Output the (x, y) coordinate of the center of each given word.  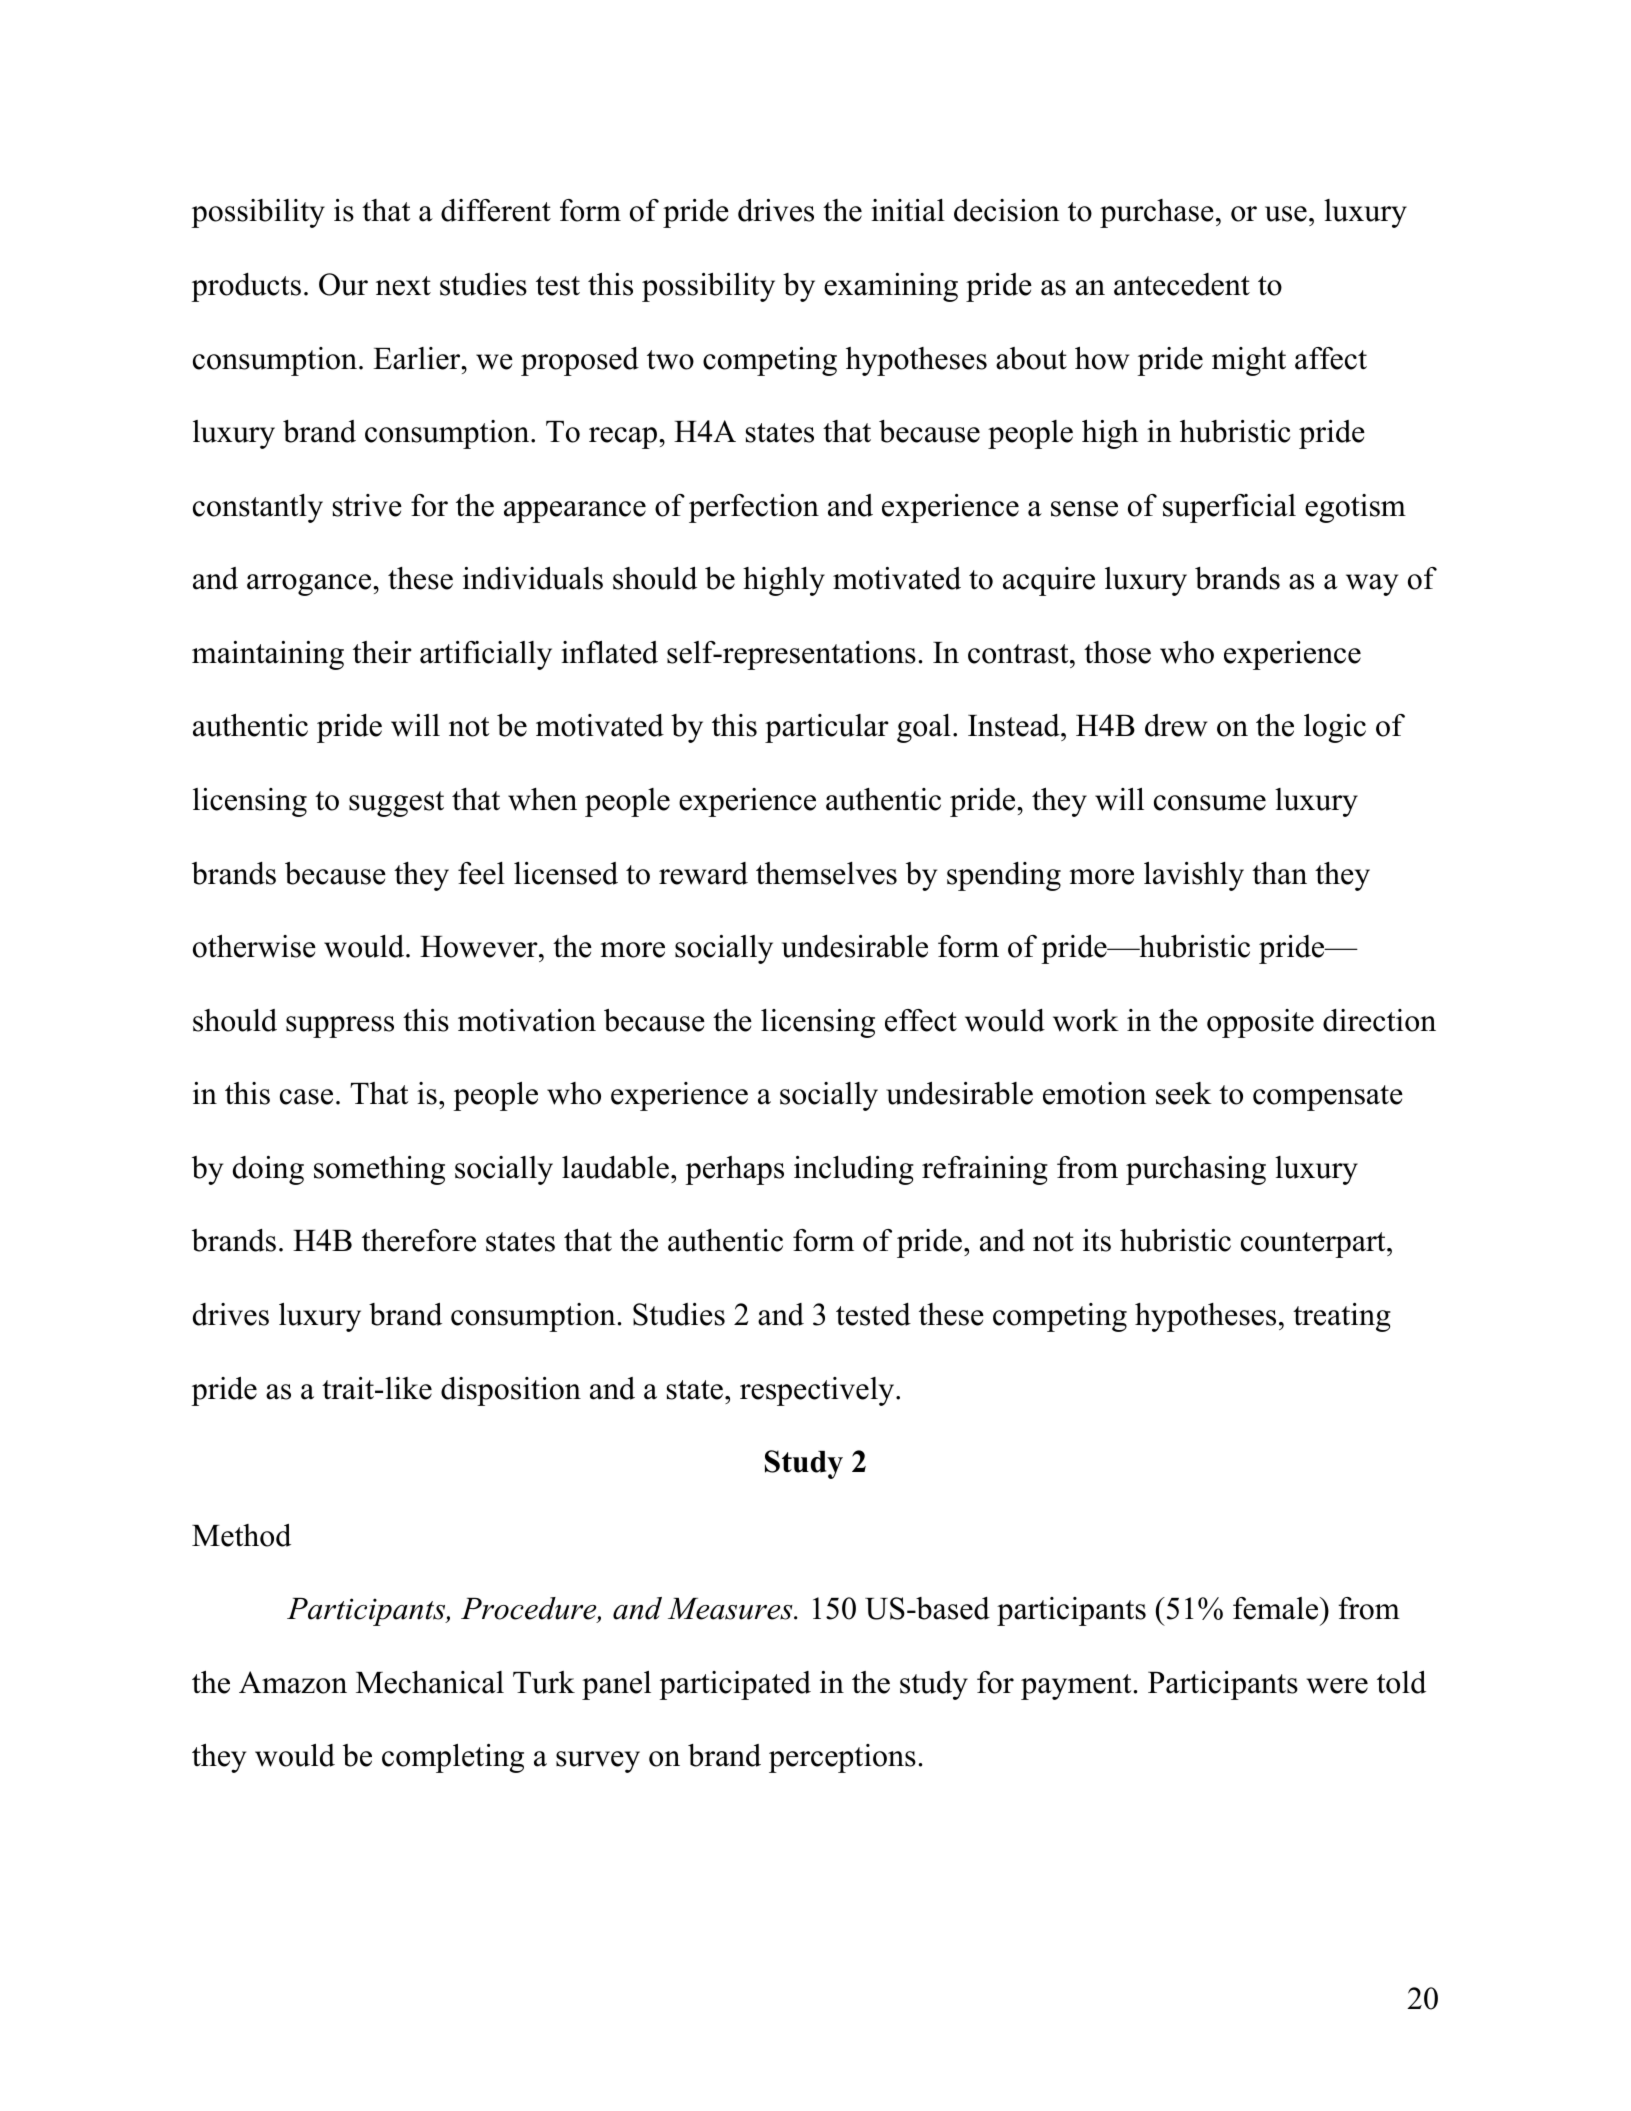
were (1337, 1686)
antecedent (1182, 284)
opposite (1260, 1023)
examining (891, 287)
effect (921, 1020)
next (403, 286)
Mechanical (430, 1682)
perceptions (842, 1758)
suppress (340, 1027)
